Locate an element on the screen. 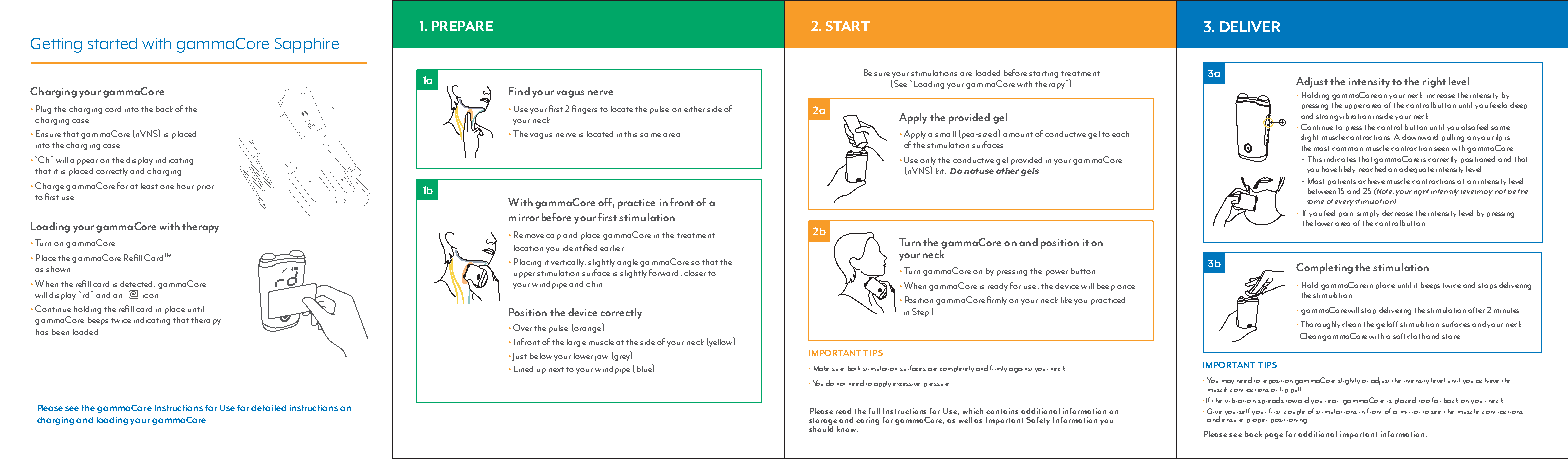 Image resolution: width=1568 pixels, height=459 pixels. earlier is located at coordinates (612, 248).
